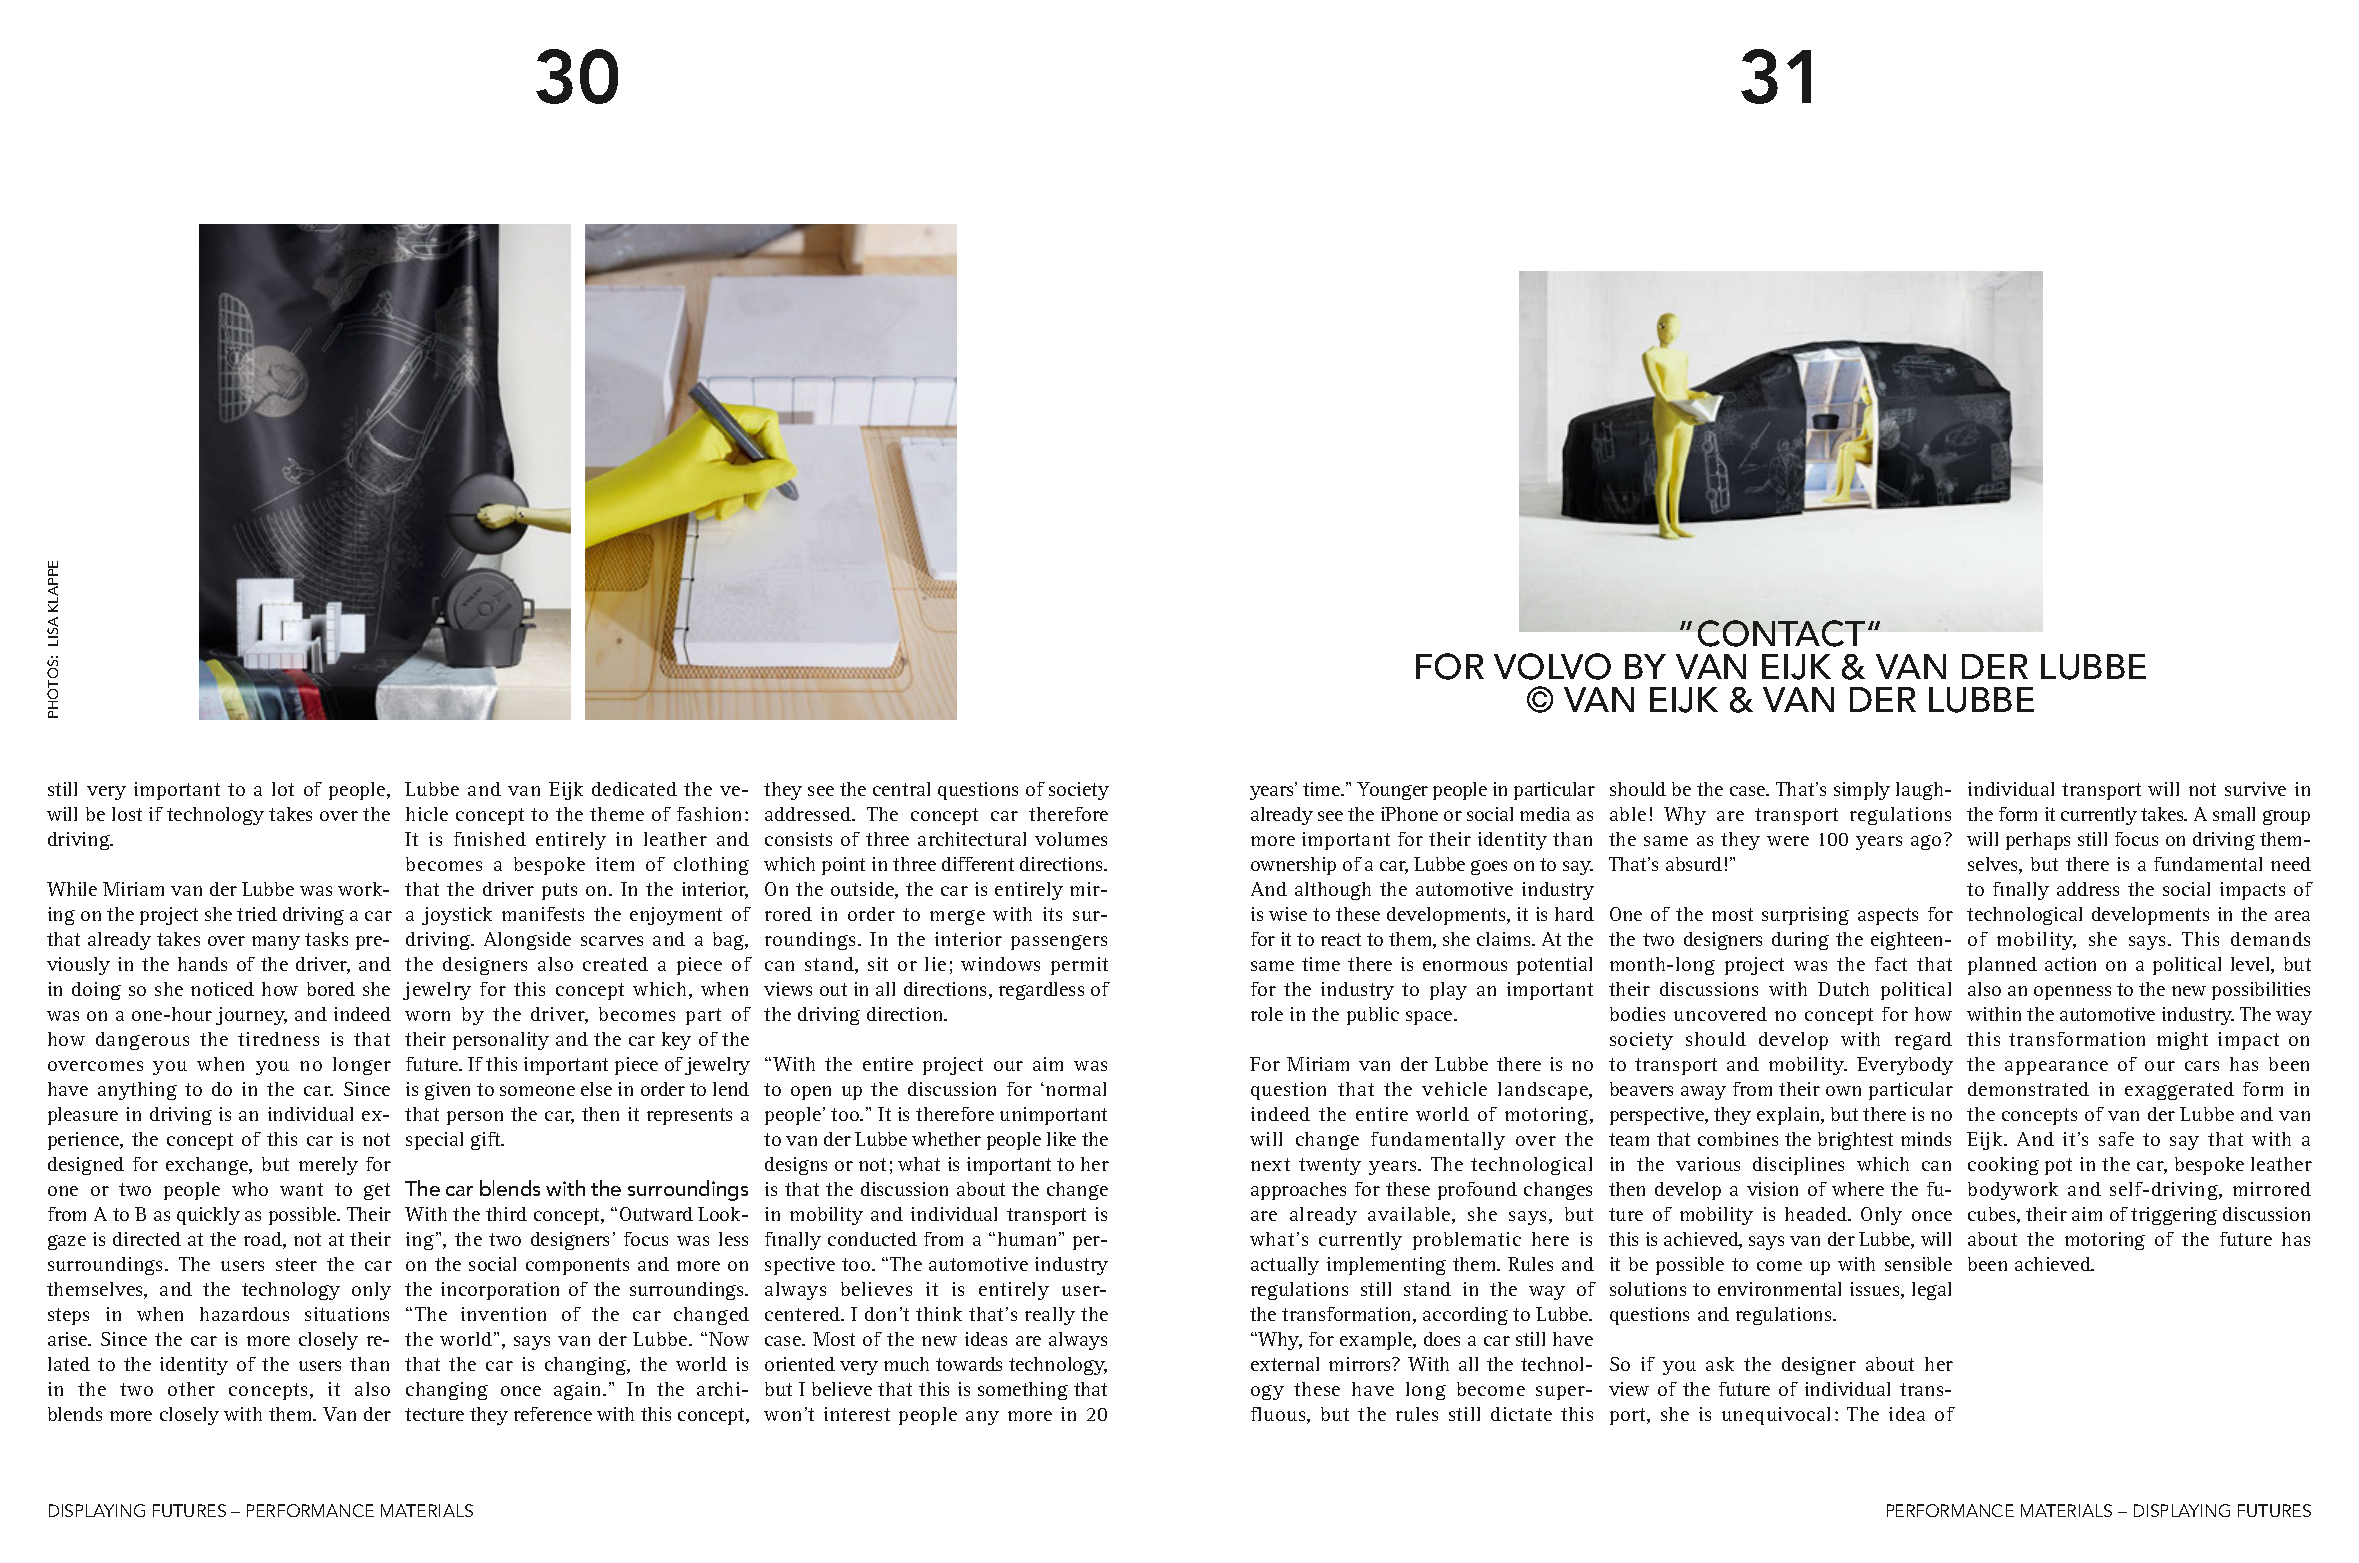 This screenshot has width=2359, height=1563. Describe the element at coordinates (191, 1389) in the screenshot. I see `other` at that location.
